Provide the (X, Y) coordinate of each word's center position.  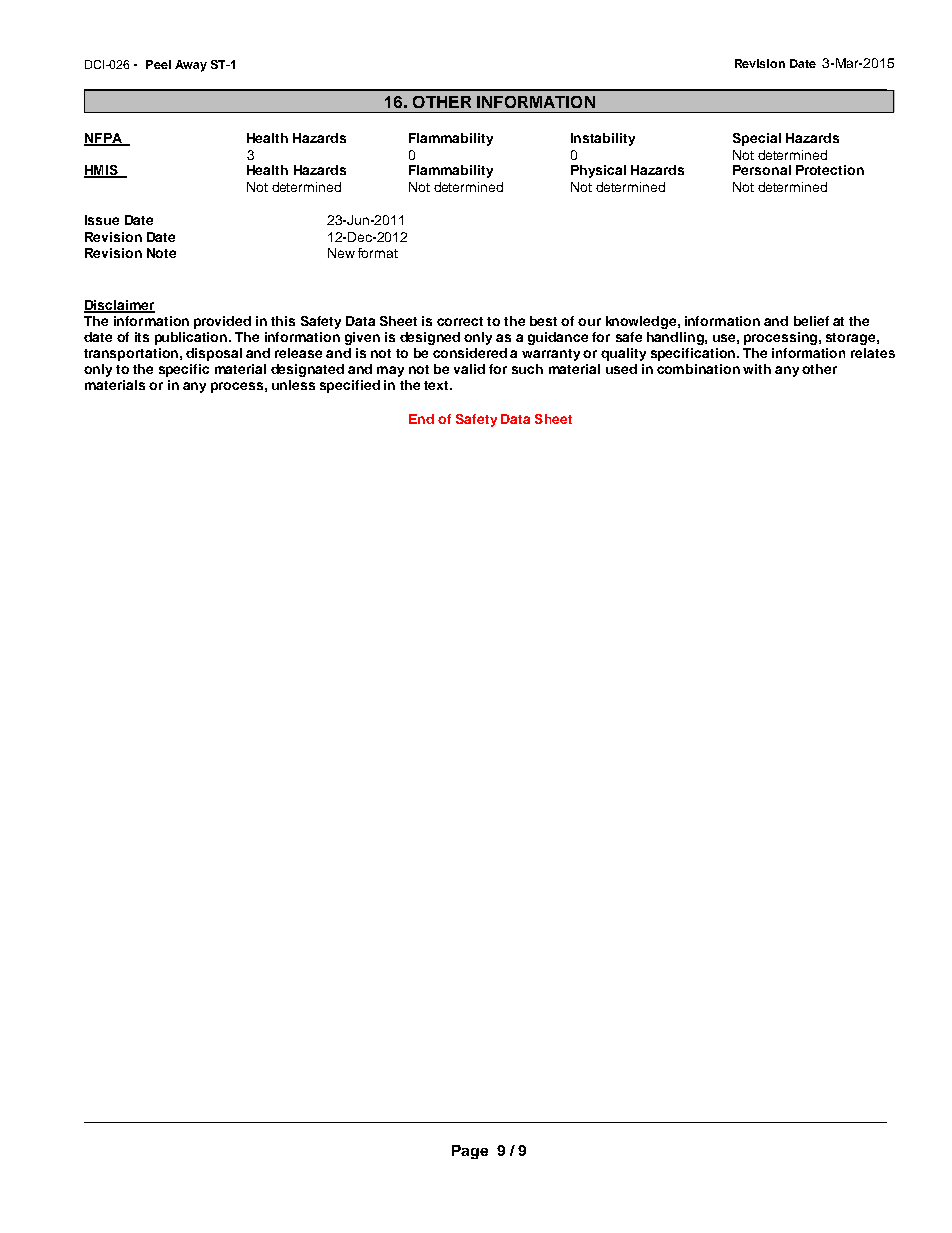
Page (470, 1152)
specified (350, 386)
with (757, 369)
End (421, 419)
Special (757, 139)
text (437, 385)
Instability (603, 139)
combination (698, 369)
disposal (214, 354)
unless (293, 385)
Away (191, 66)
